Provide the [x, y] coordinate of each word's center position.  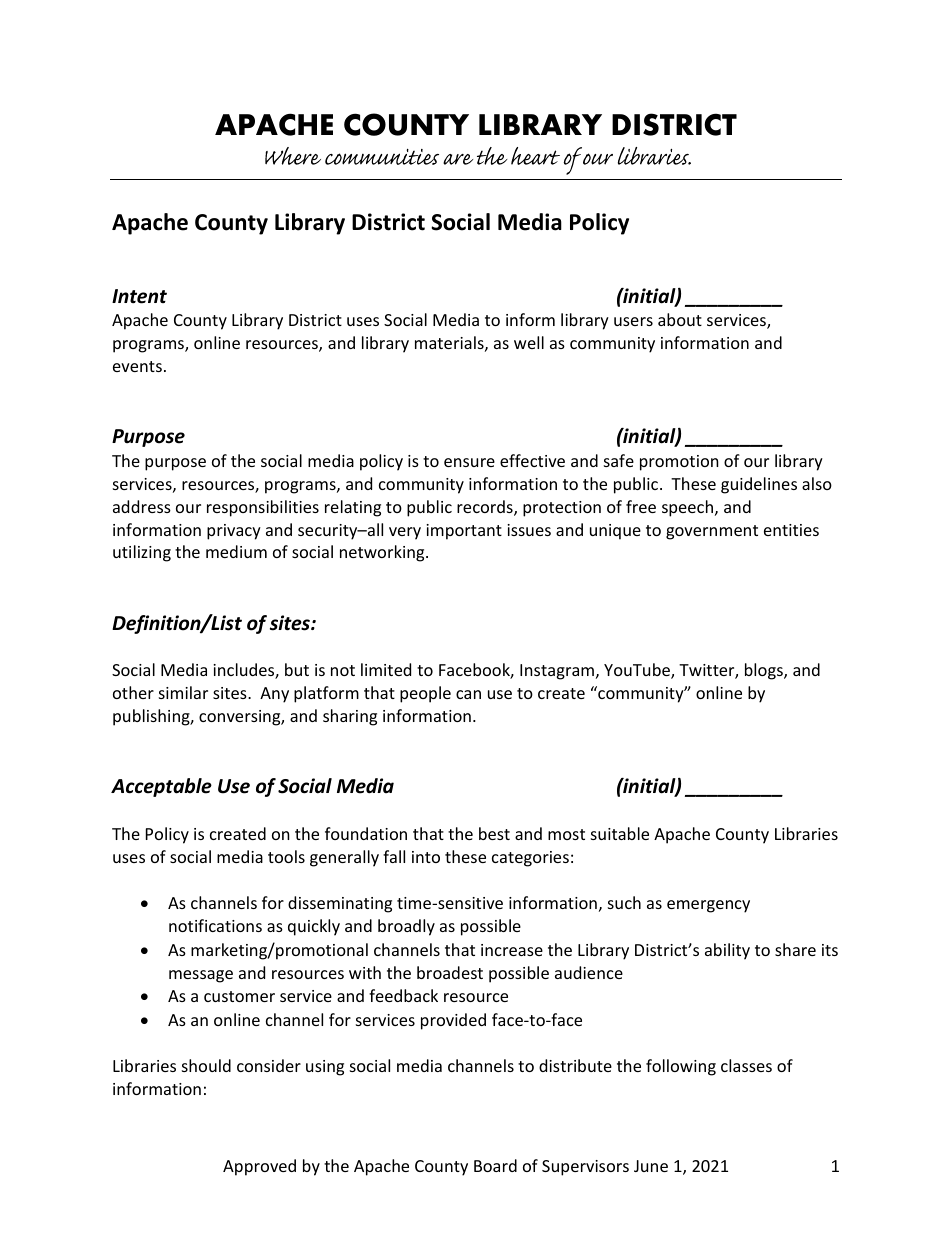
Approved [259, 1167]
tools [286, 856]
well [529, 342]
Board [495, 1165]
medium [236, 551]
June [651, 1166]
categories [530, 859]
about [680, 319]
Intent [139, 296]
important [464, 532]
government [712, 532]
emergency [708, 906]
